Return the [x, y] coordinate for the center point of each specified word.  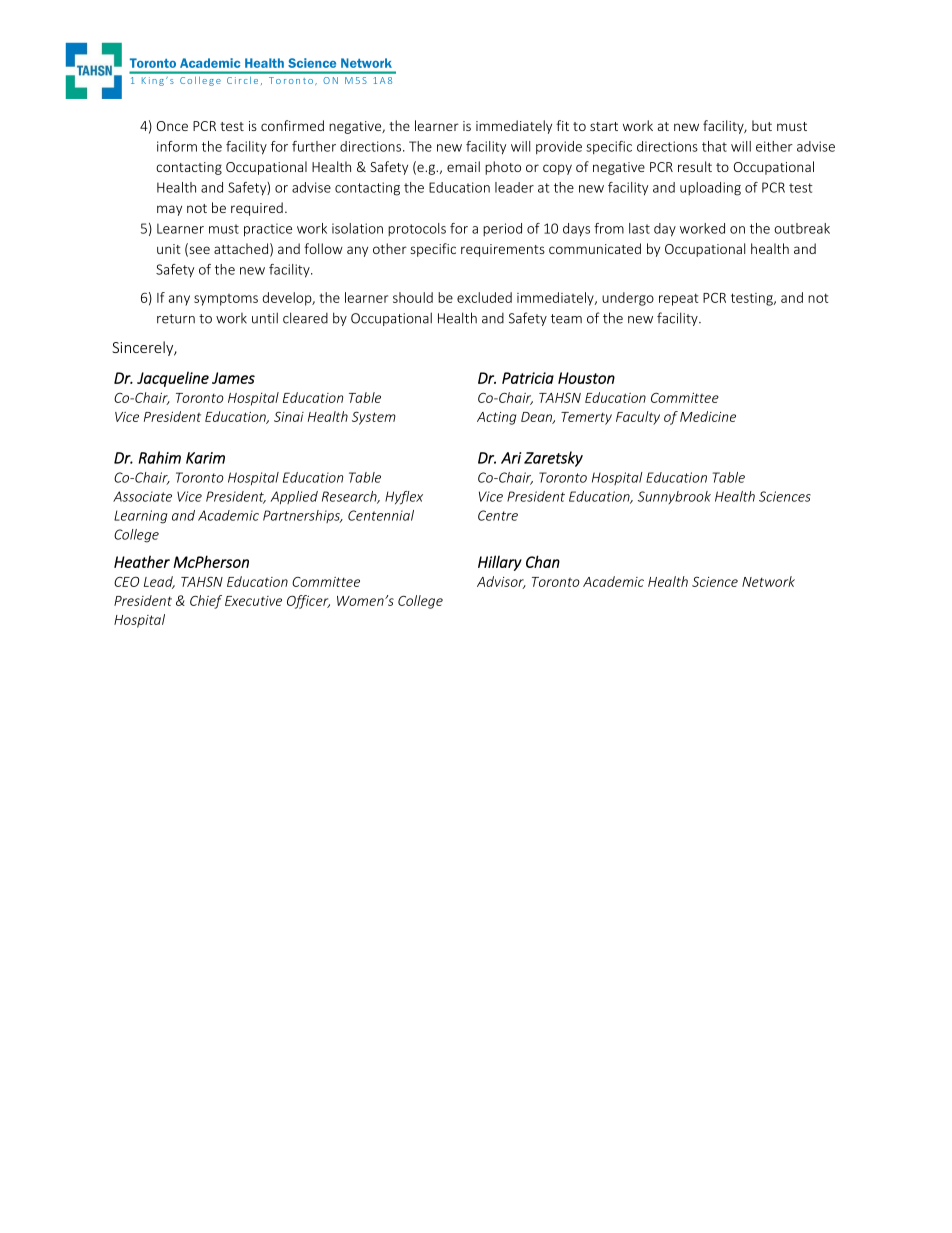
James [233, 378]
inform [177, 146]
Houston [586, 378]
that [714, 146]
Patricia [528, 378]
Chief [206, 602]
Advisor [501, 582]
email [463, 166]
